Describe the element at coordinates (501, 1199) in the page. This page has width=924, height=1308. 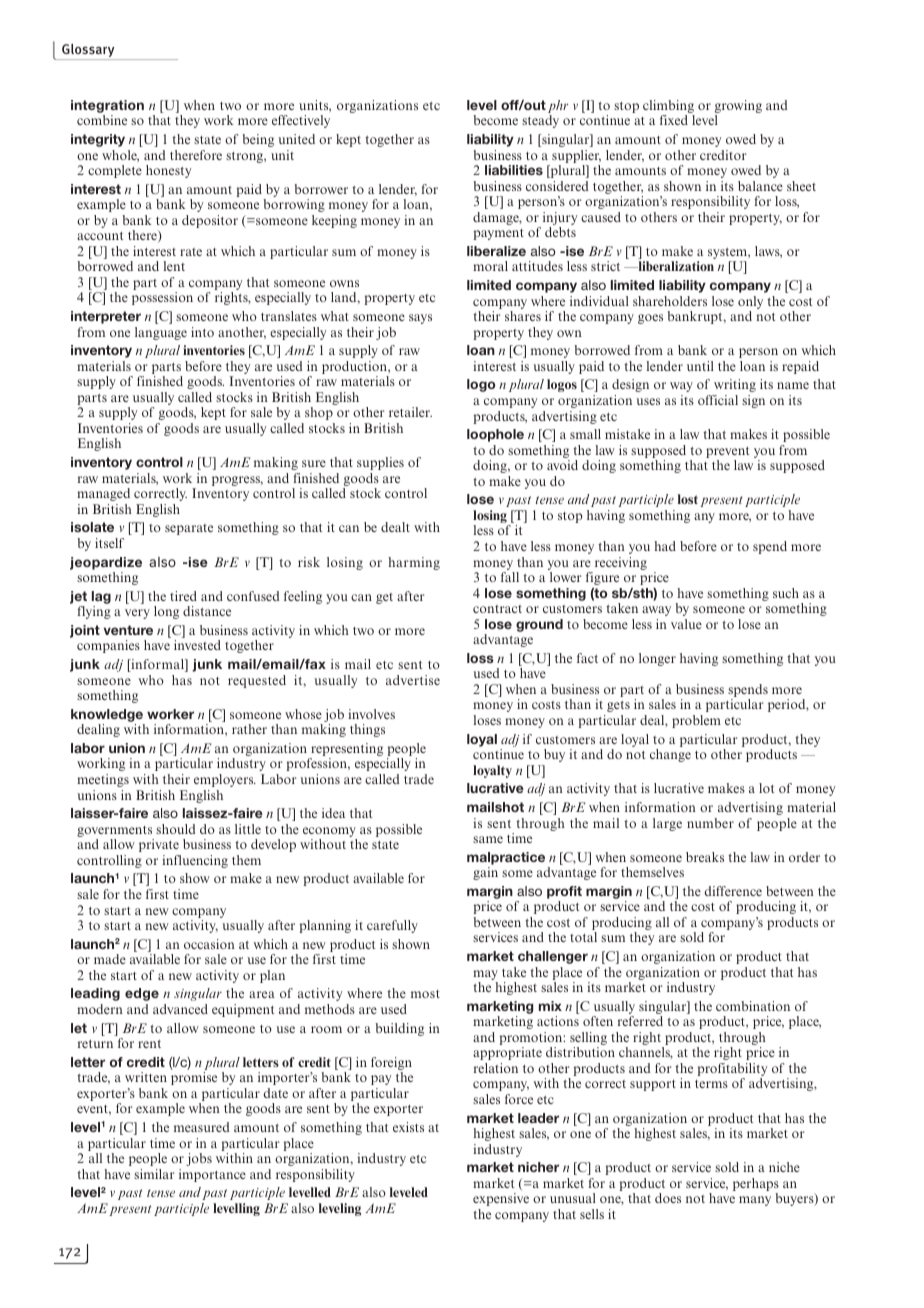
I see `expensive` at that location.
